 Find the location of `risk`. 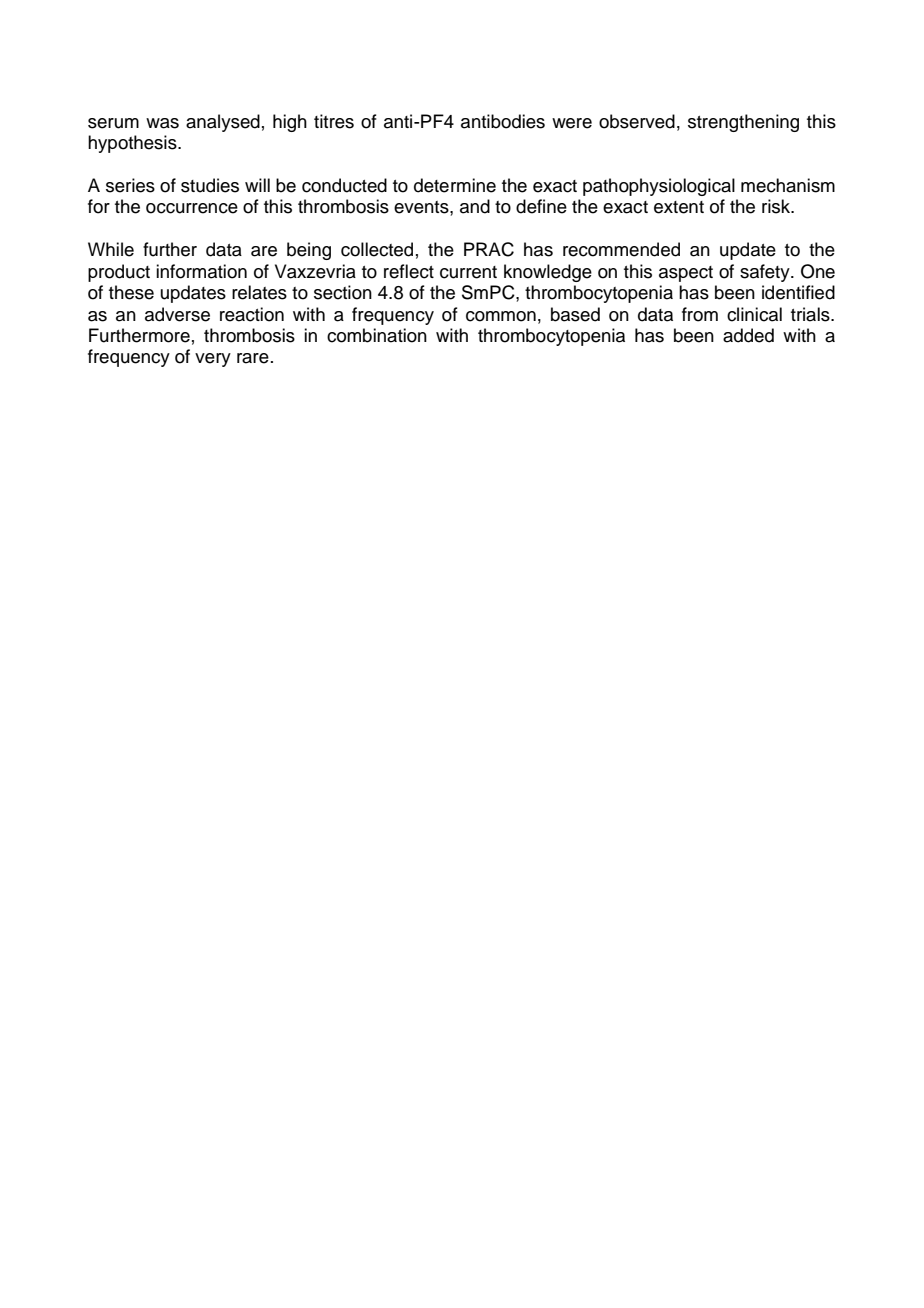

risk is located at coordinates (777, 206).
